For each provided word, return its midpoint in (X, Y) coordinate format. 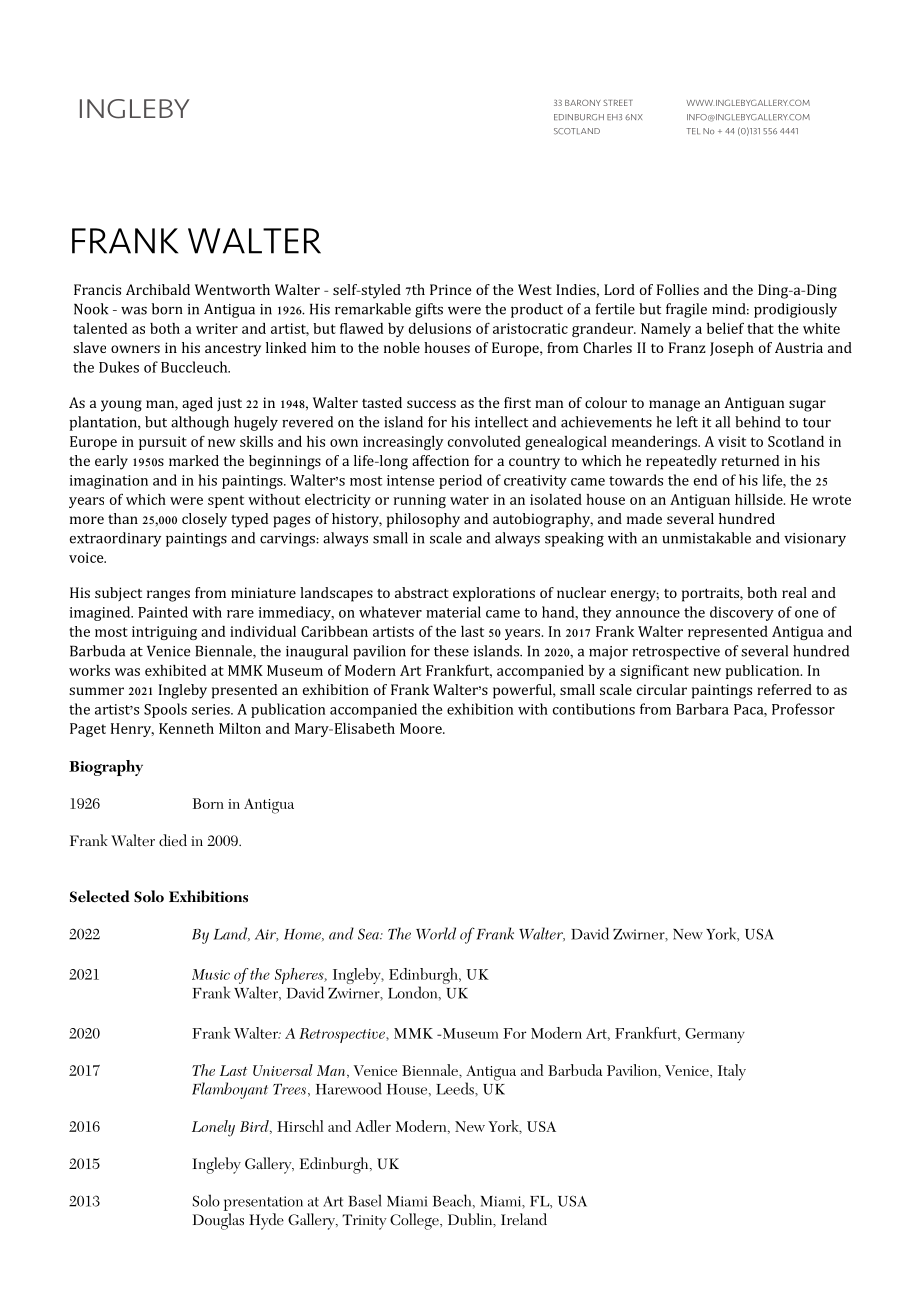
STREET (618, 102)
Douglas (218, 1221)
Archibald (158, 289)
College (415, 1221)
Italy (732, 1072)
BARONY (583, 102)
